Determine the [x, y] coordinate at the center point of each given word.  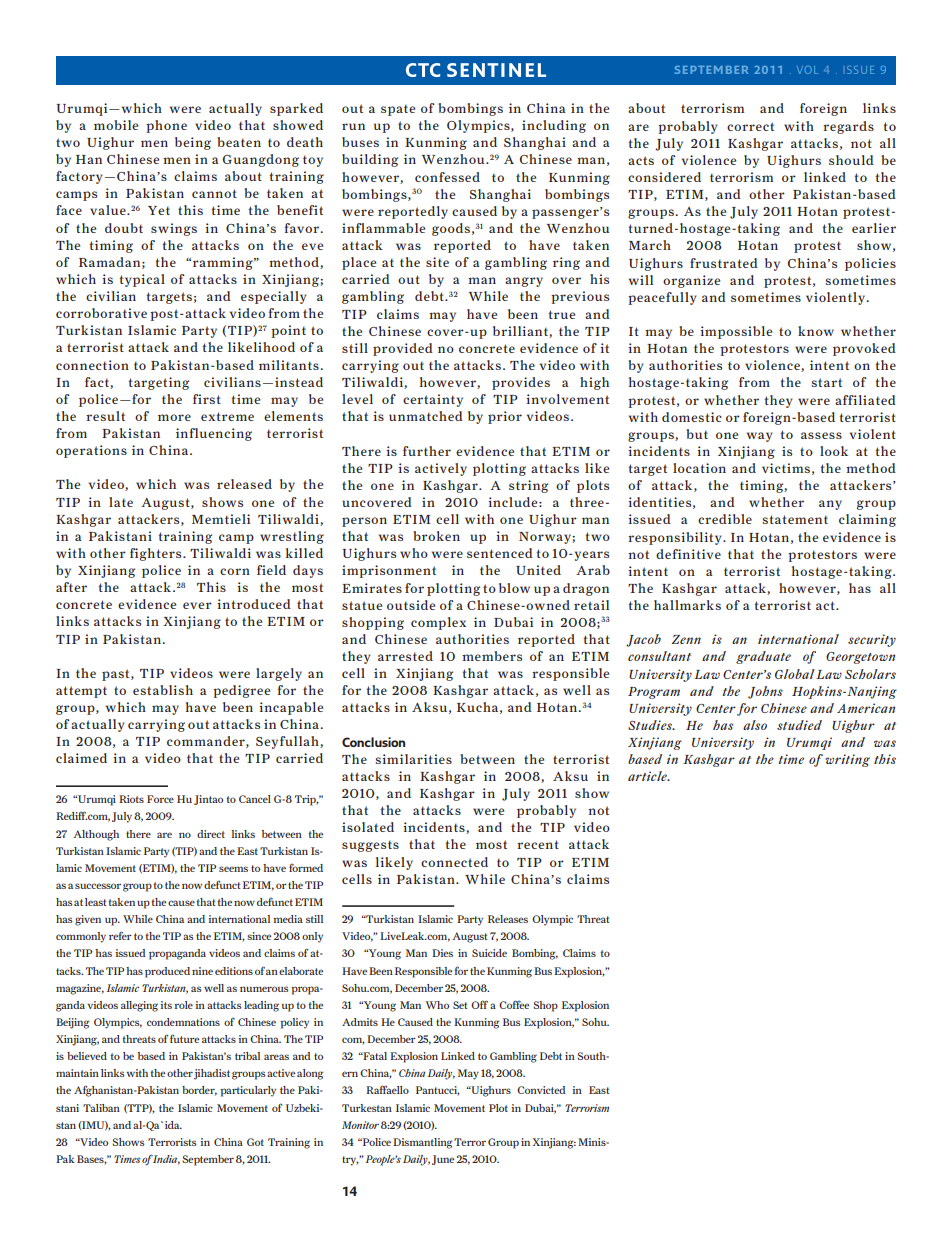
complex [438, 623]
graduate [763, 657]
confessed [447, 177]
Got [255, 1142]
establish [163, 690]
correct [750, 126]
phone [166, 126]
